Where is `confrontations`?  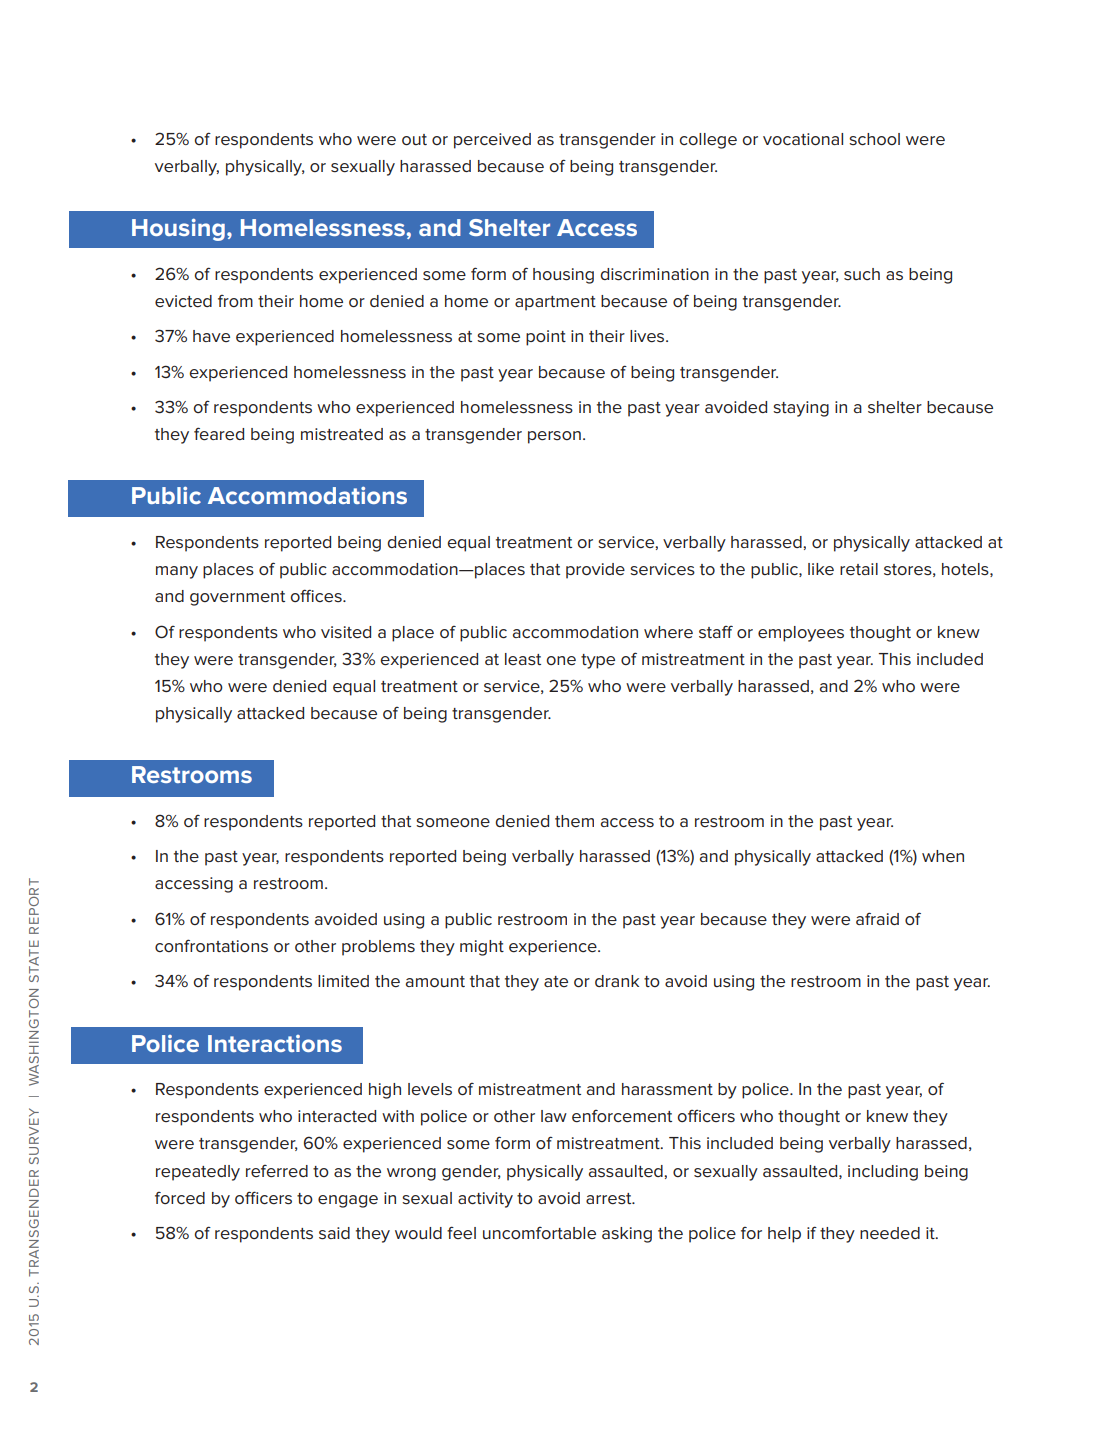 confrontations is located at coordinates (211, 946).
